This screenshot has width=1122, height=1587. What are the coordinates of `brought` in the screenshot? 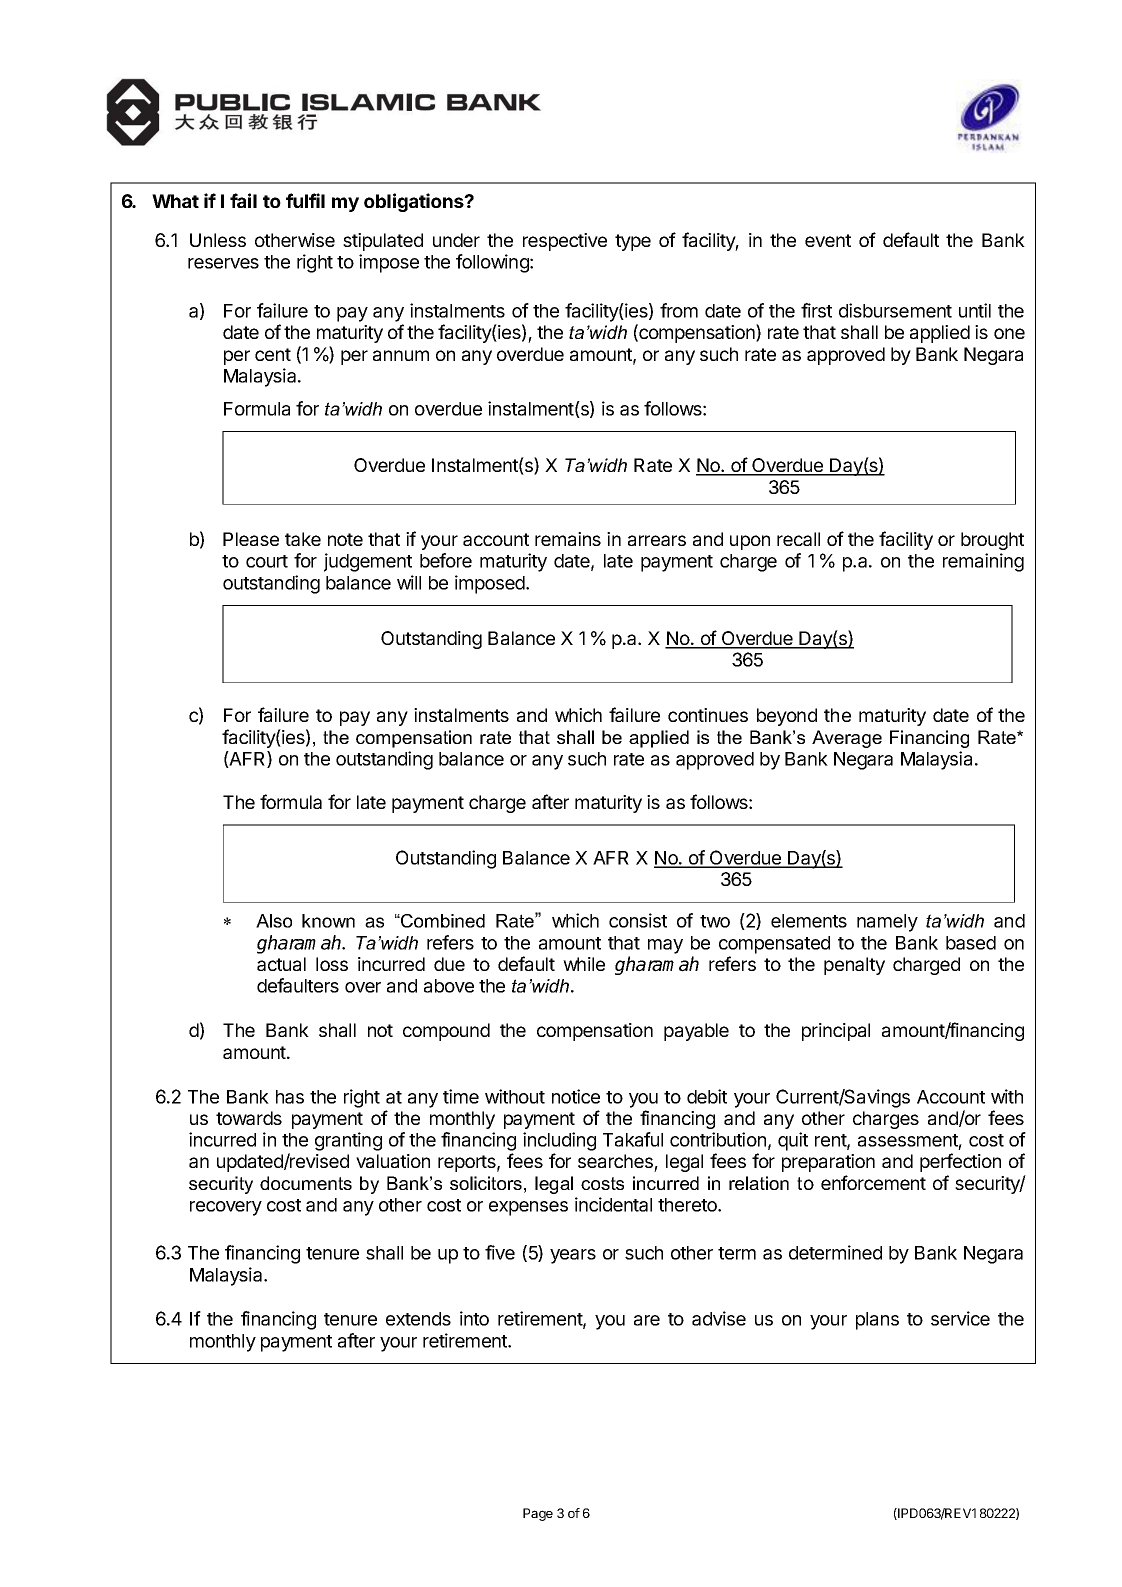 It's located at (992, 541).
